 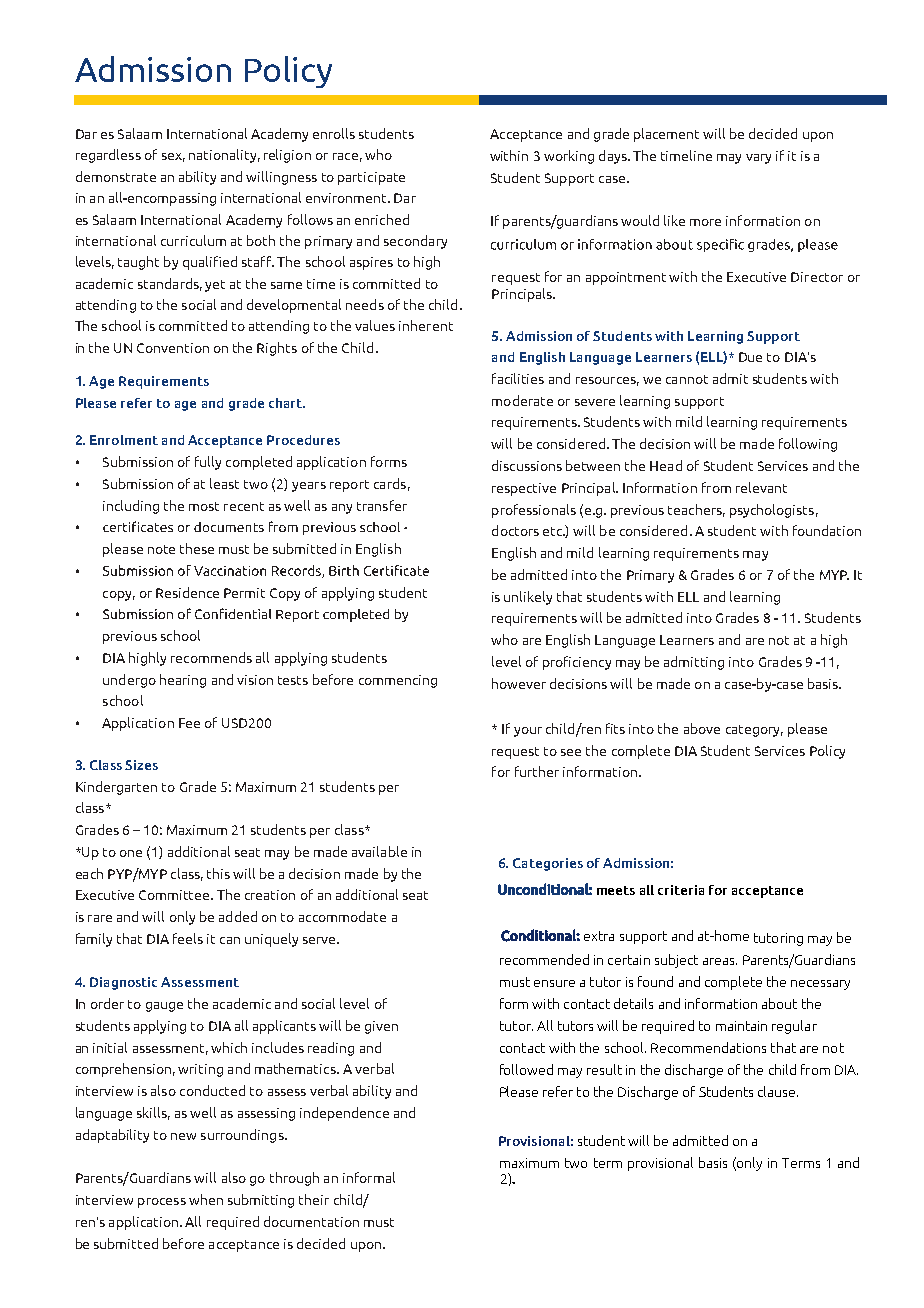 What do you see at coordinates (702, 728) in the screenshot?
I see `above` at bounding box center [702, 728].
